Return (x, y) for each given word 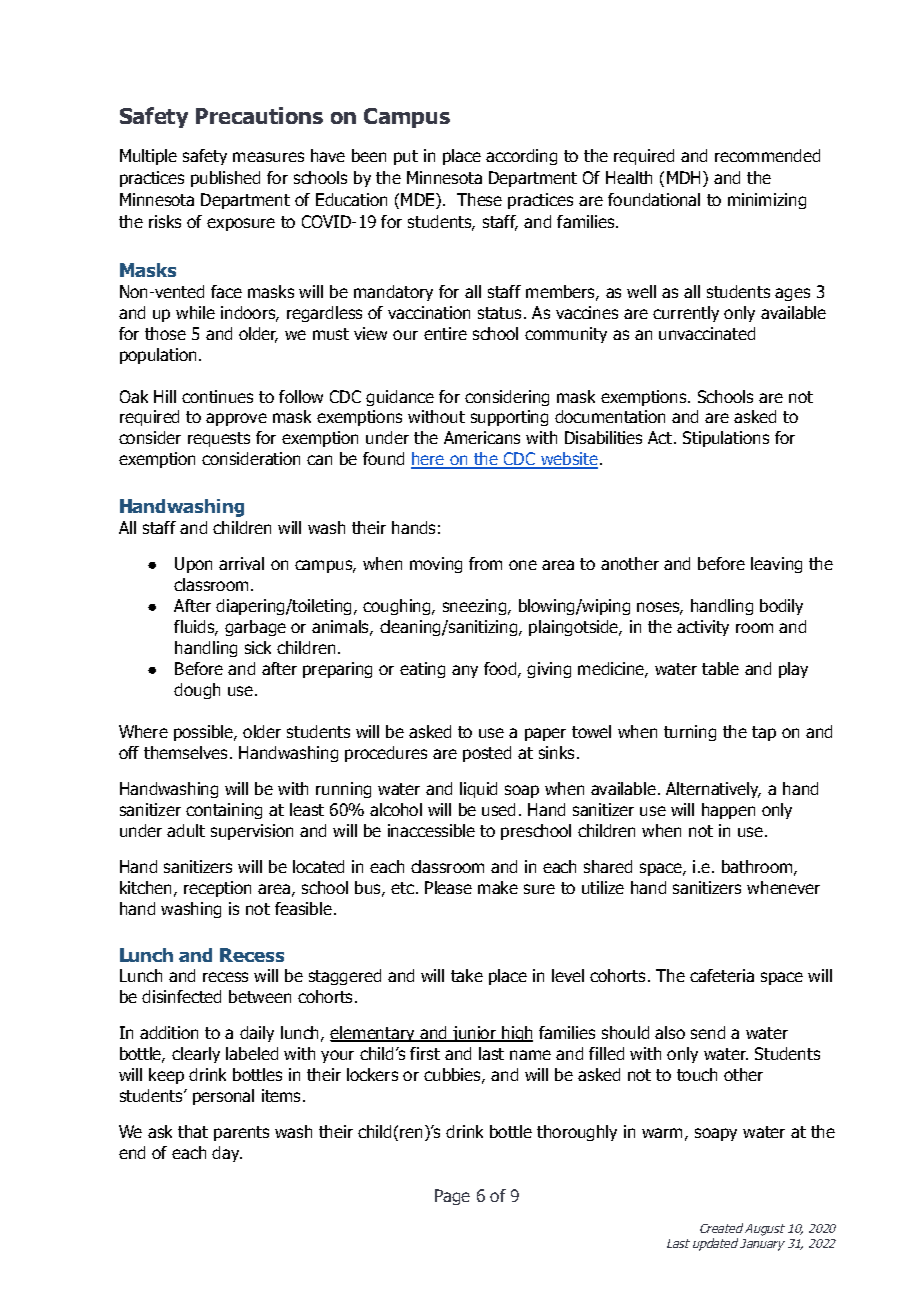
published (225, 179)
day (227, 1154)
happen (728, 811)
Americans (482, 437)
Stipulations (726, 439)
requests (219, 439)
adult (186, 830)
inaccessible (431, 830)
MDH (683, 177)
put (406, 157)
